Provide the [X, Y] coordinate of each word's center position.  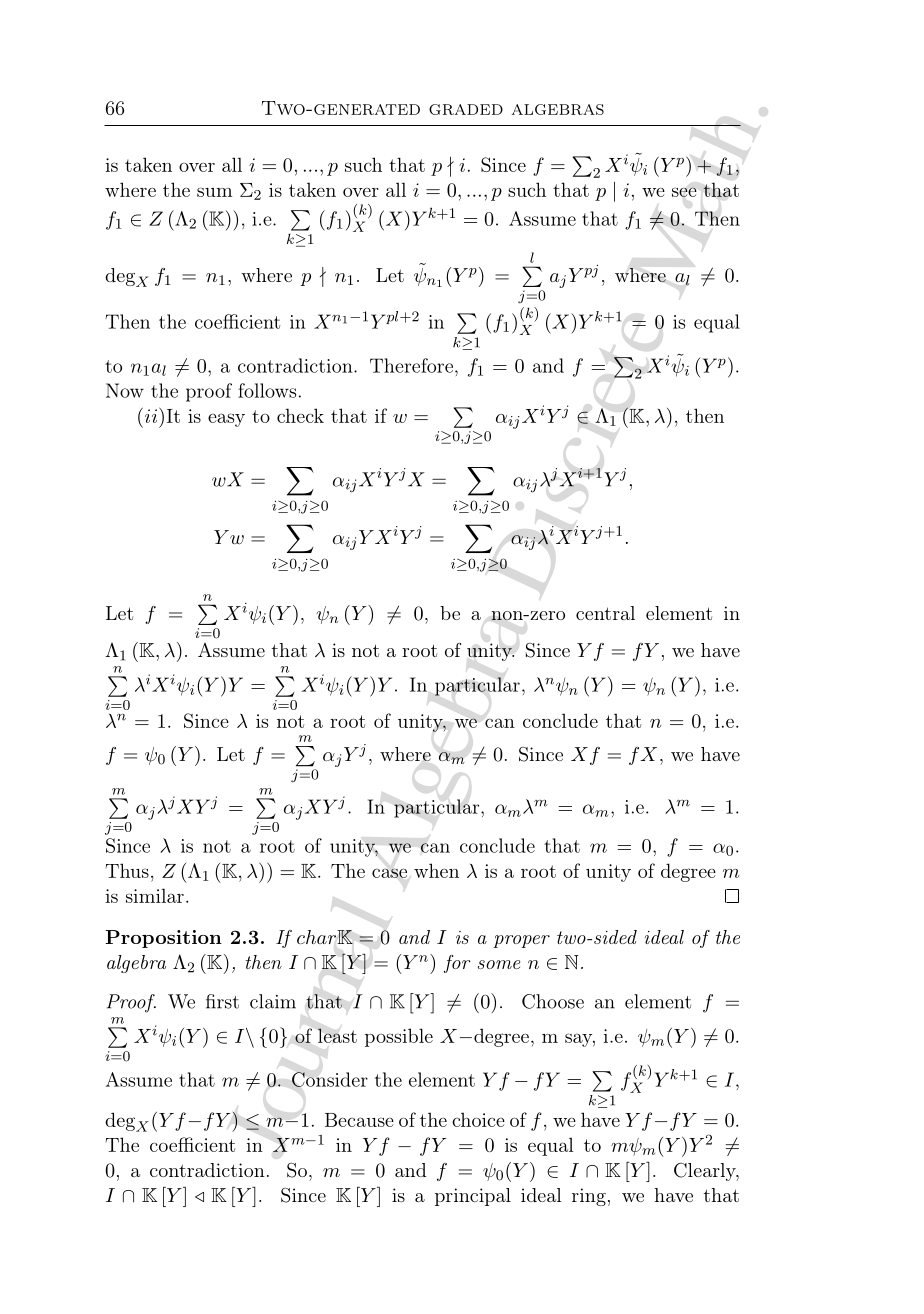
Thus [127, 870]
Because [359, 1120]
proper [521, 941]
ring [589, 1197]
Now [125, 390]
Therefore [411, 365]
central [605, 613]
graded [466, 109]
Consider [330, 1079]
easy [226, 420]
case [389, 873]
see [684, 192]
